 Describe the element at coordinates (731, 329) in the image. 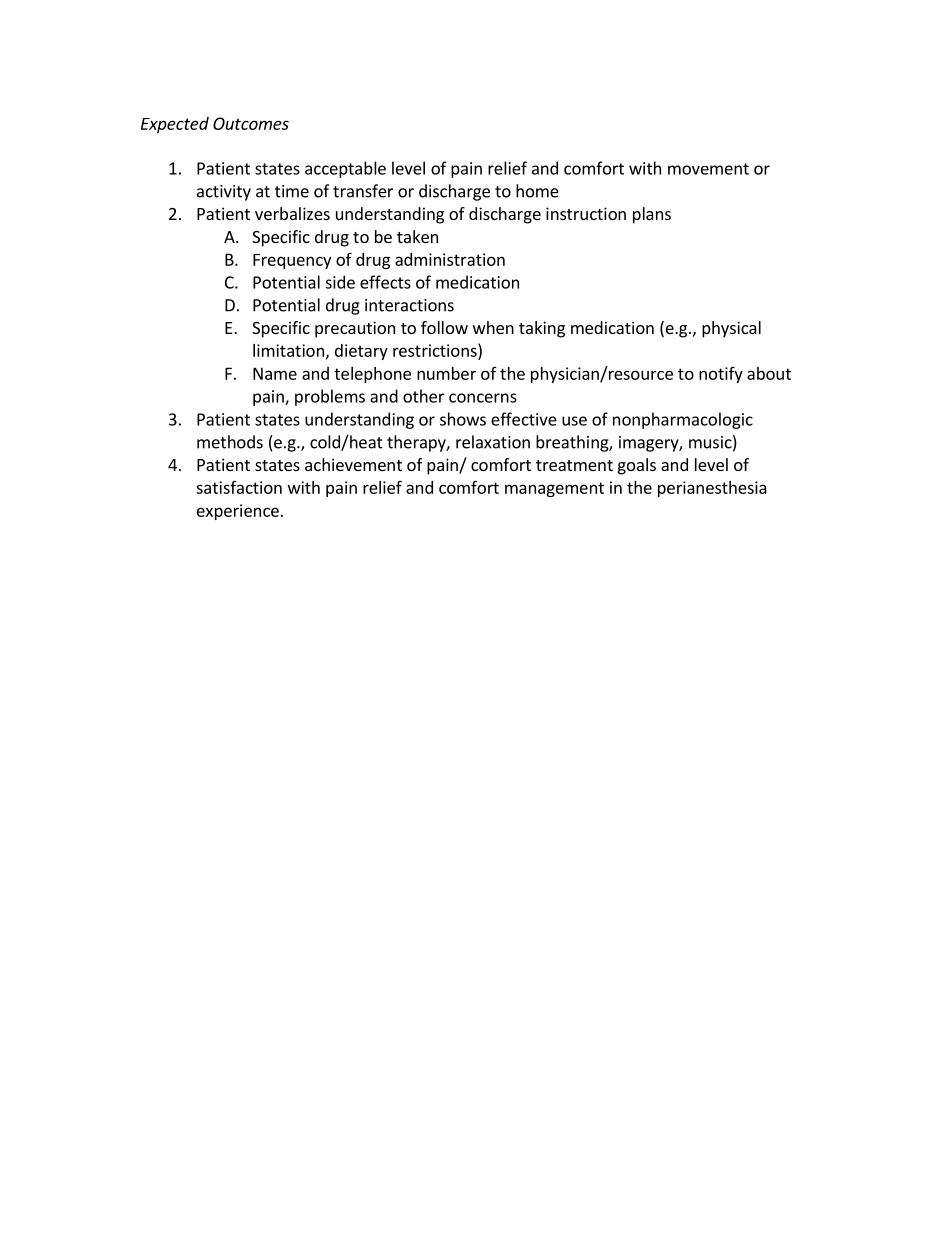

I see `physical` at that location.
